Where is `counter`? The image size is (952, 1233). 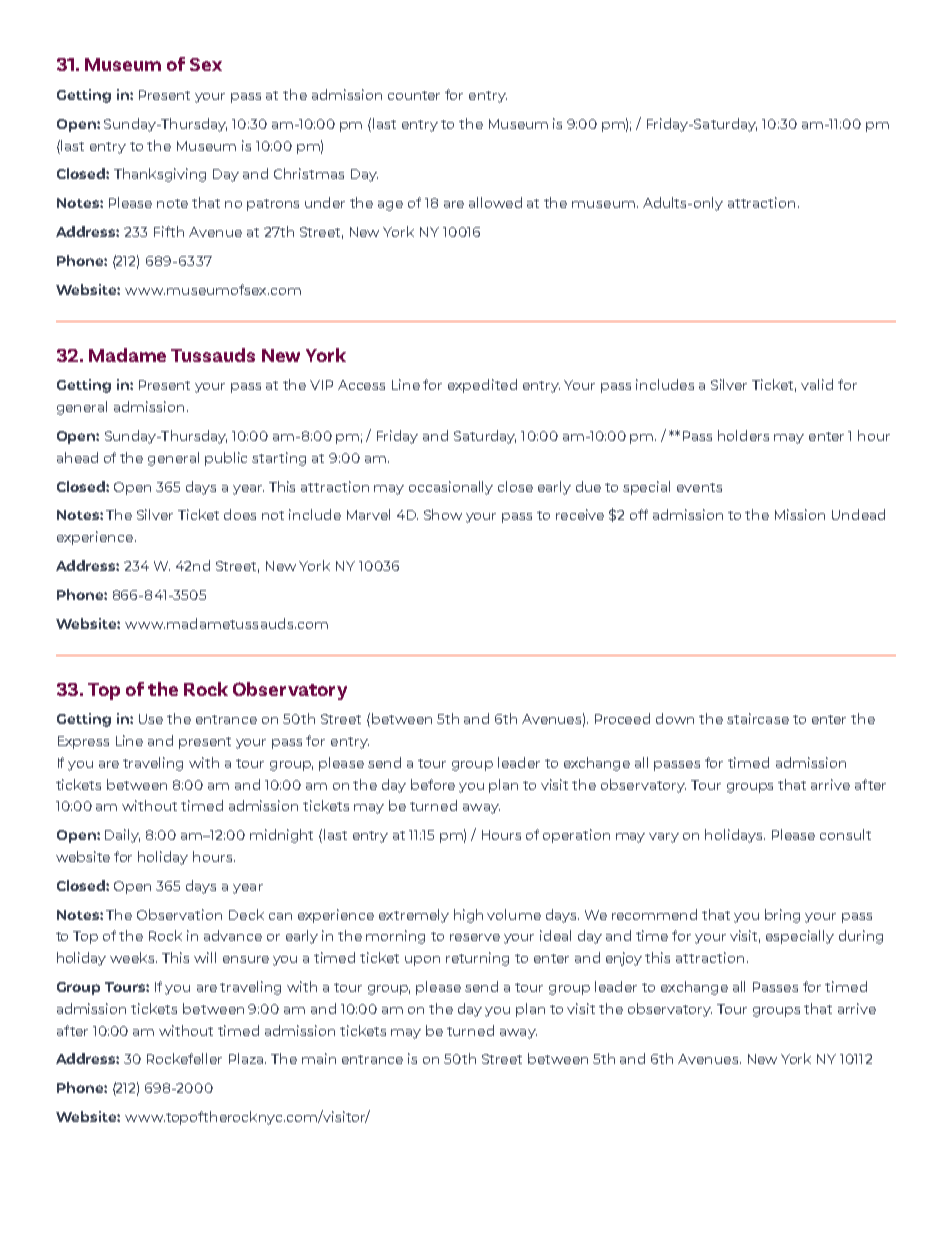 counter is located at coordinates (414, 95).
